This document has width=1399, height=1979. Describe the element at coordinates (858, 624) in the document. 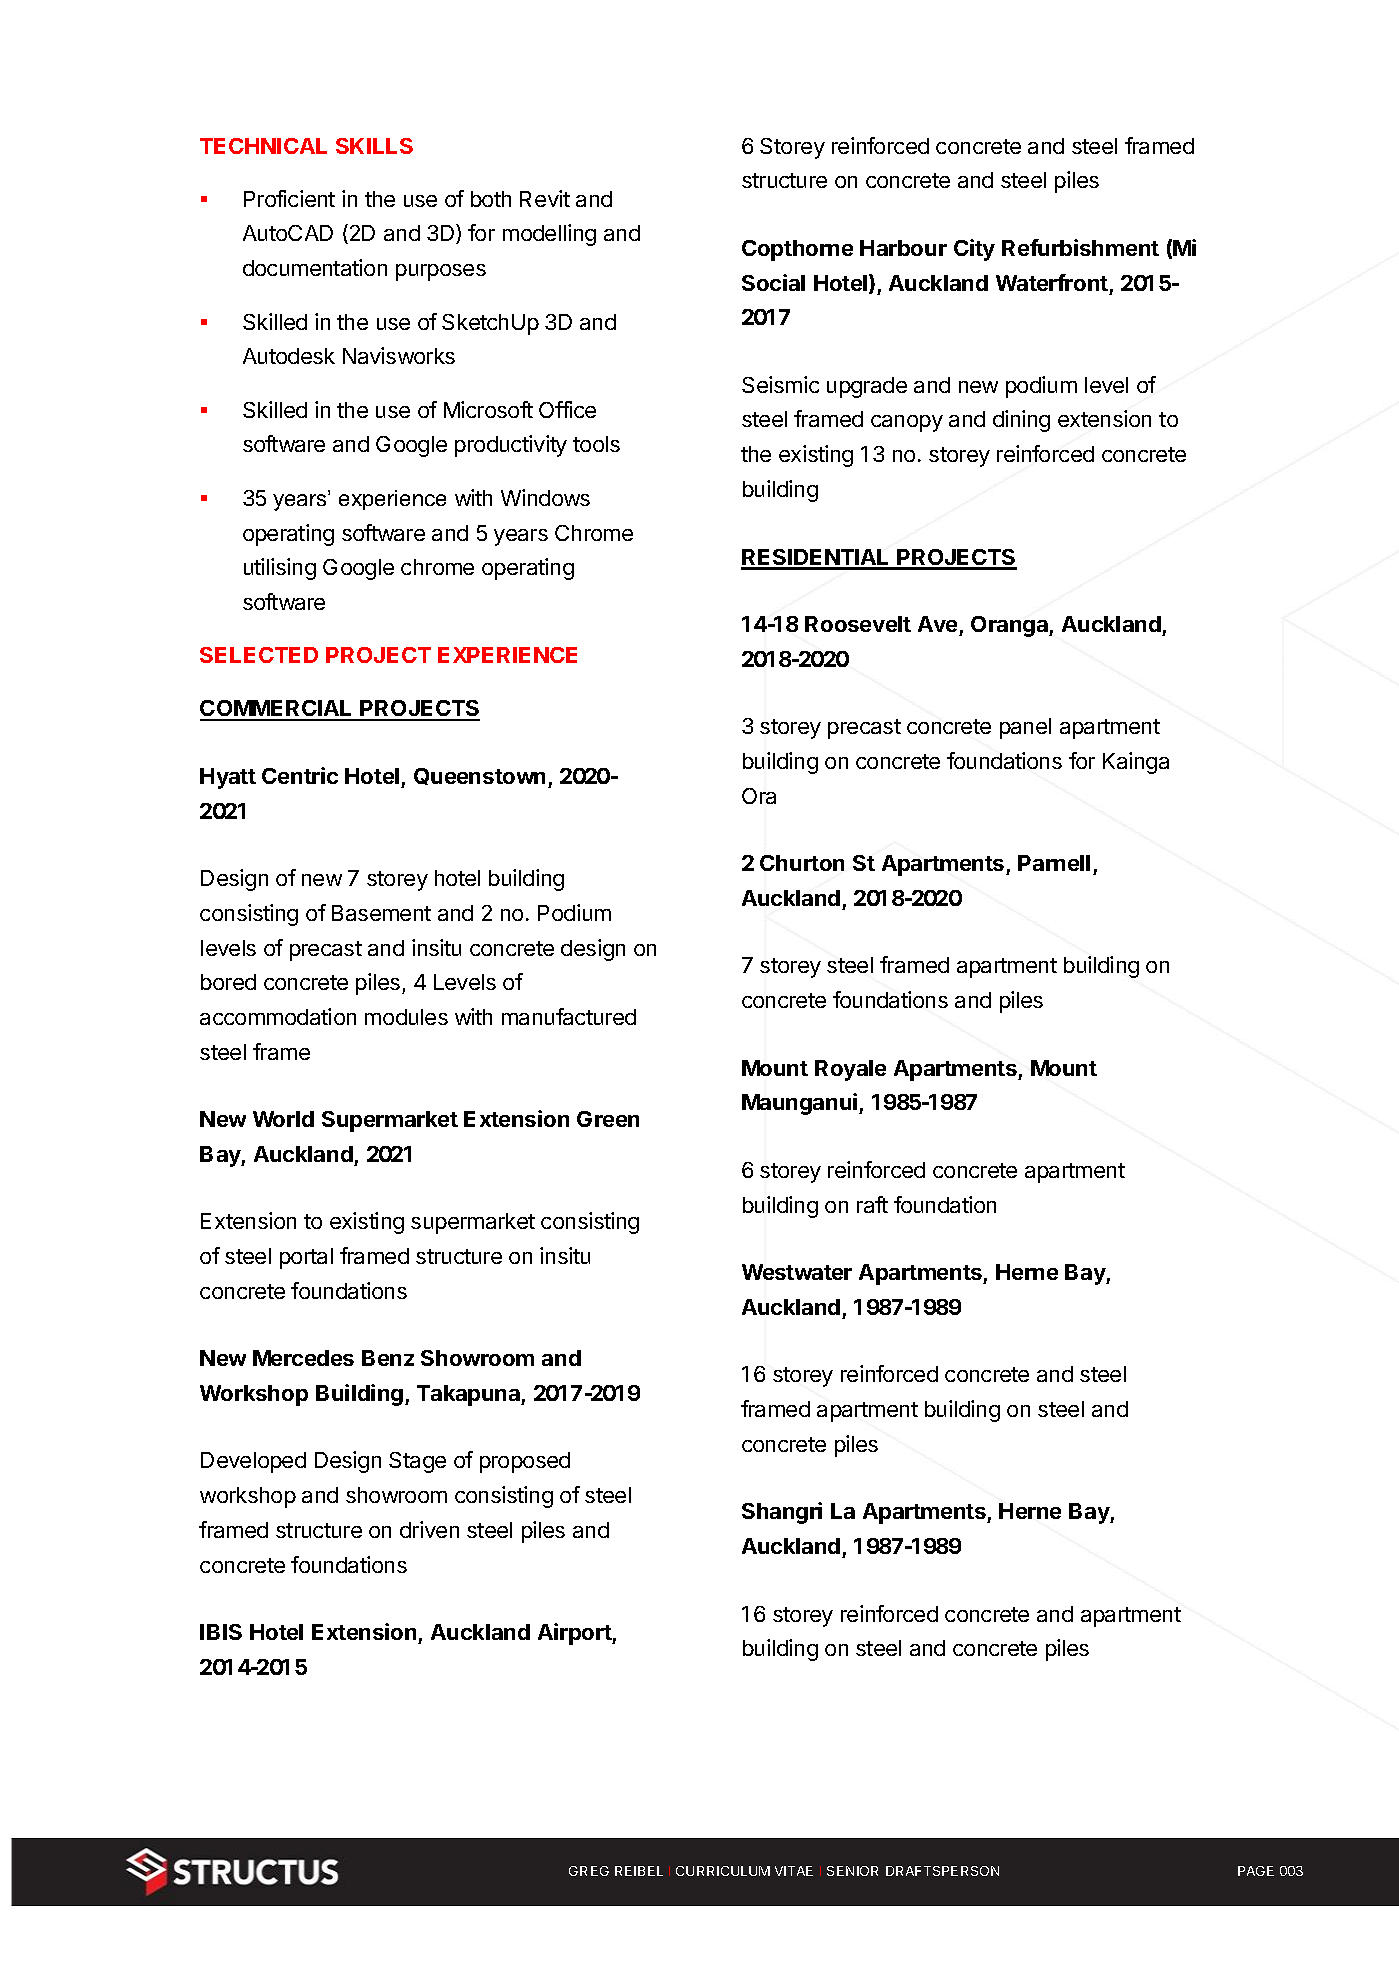

I see `Roosevelt` at that location.
